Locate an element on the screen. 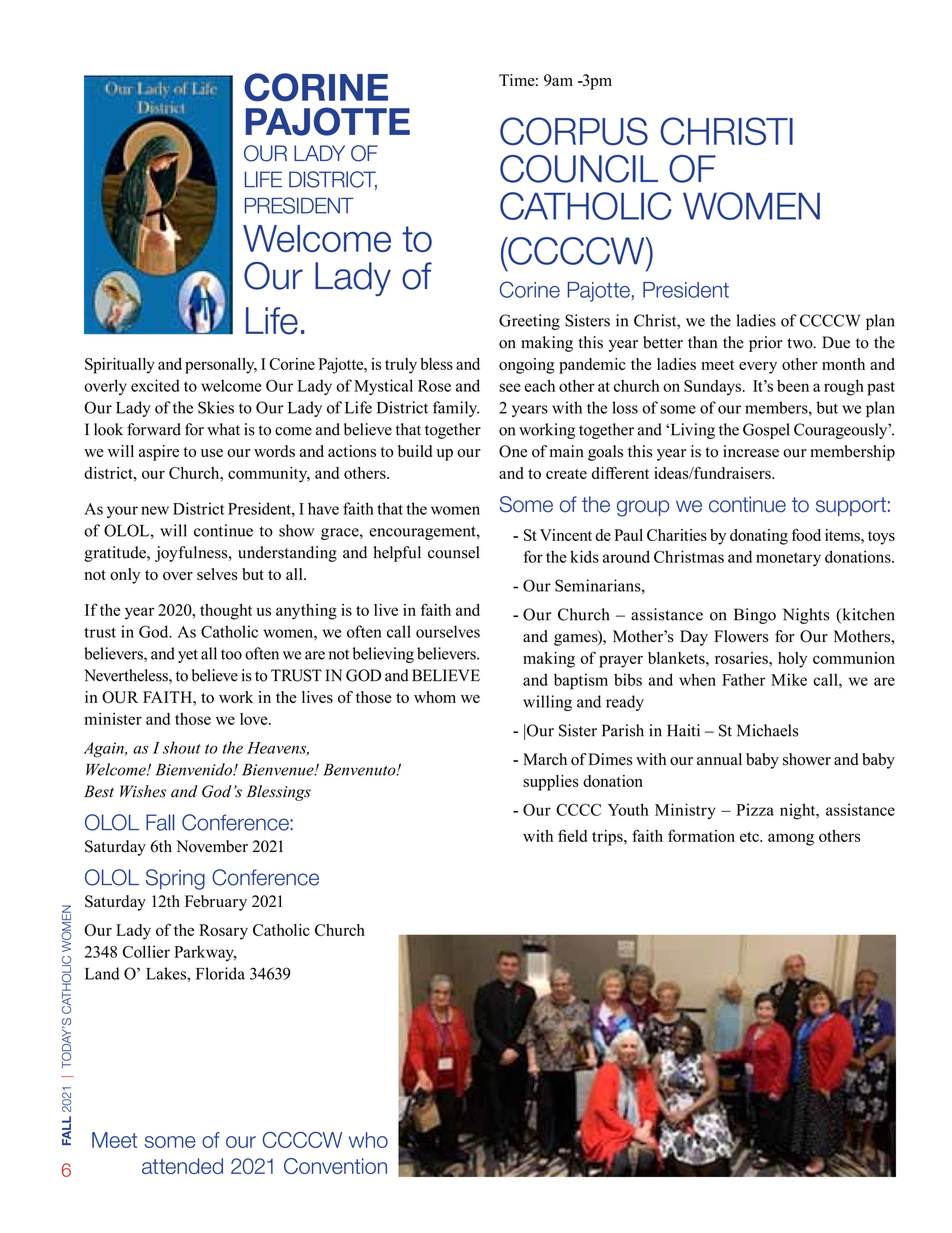 The image size is (952, 1233). CORPUS is located at coordinates (574, 131).
